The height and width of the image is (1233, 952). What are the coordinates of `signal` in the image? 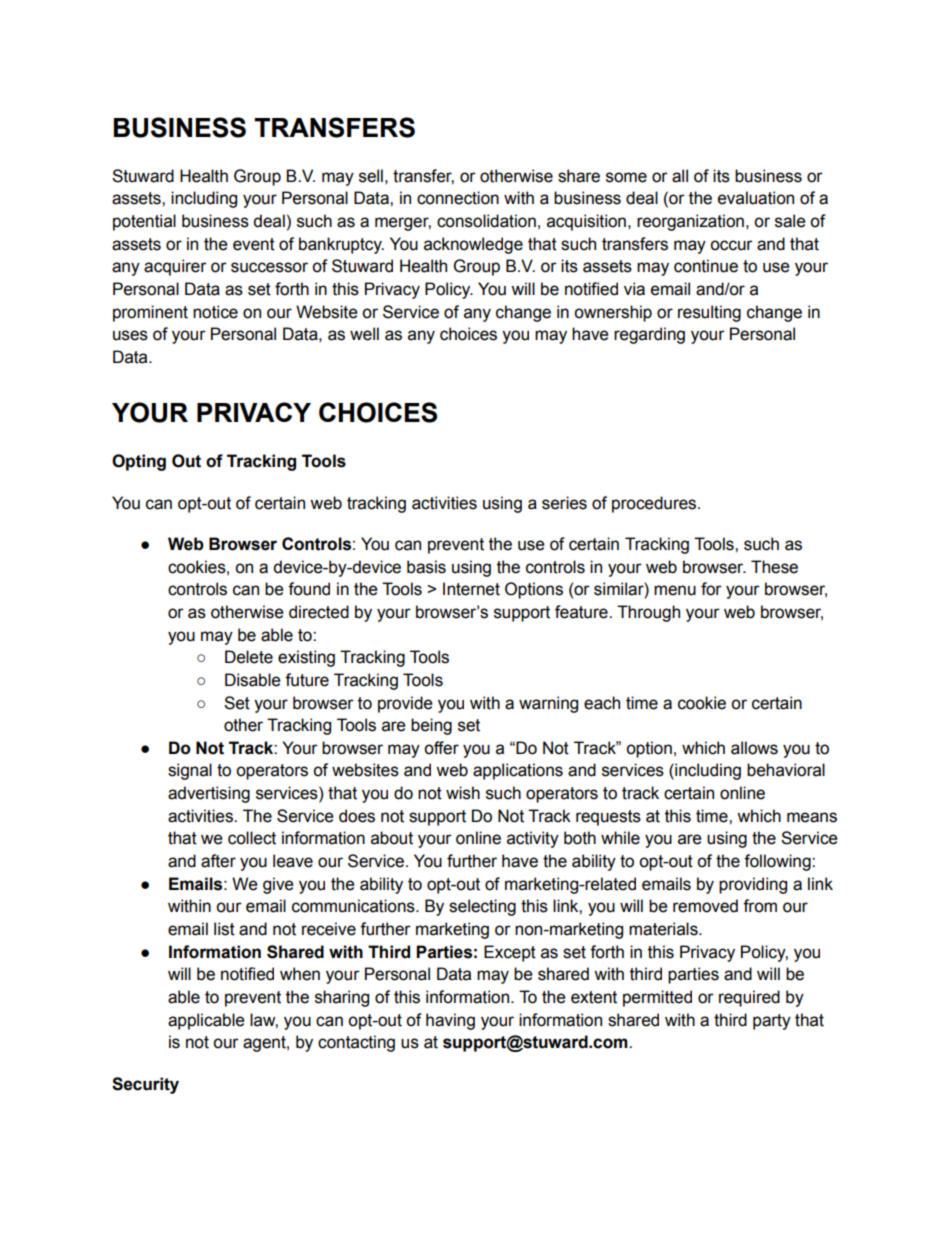 It's located at (190, 771).
